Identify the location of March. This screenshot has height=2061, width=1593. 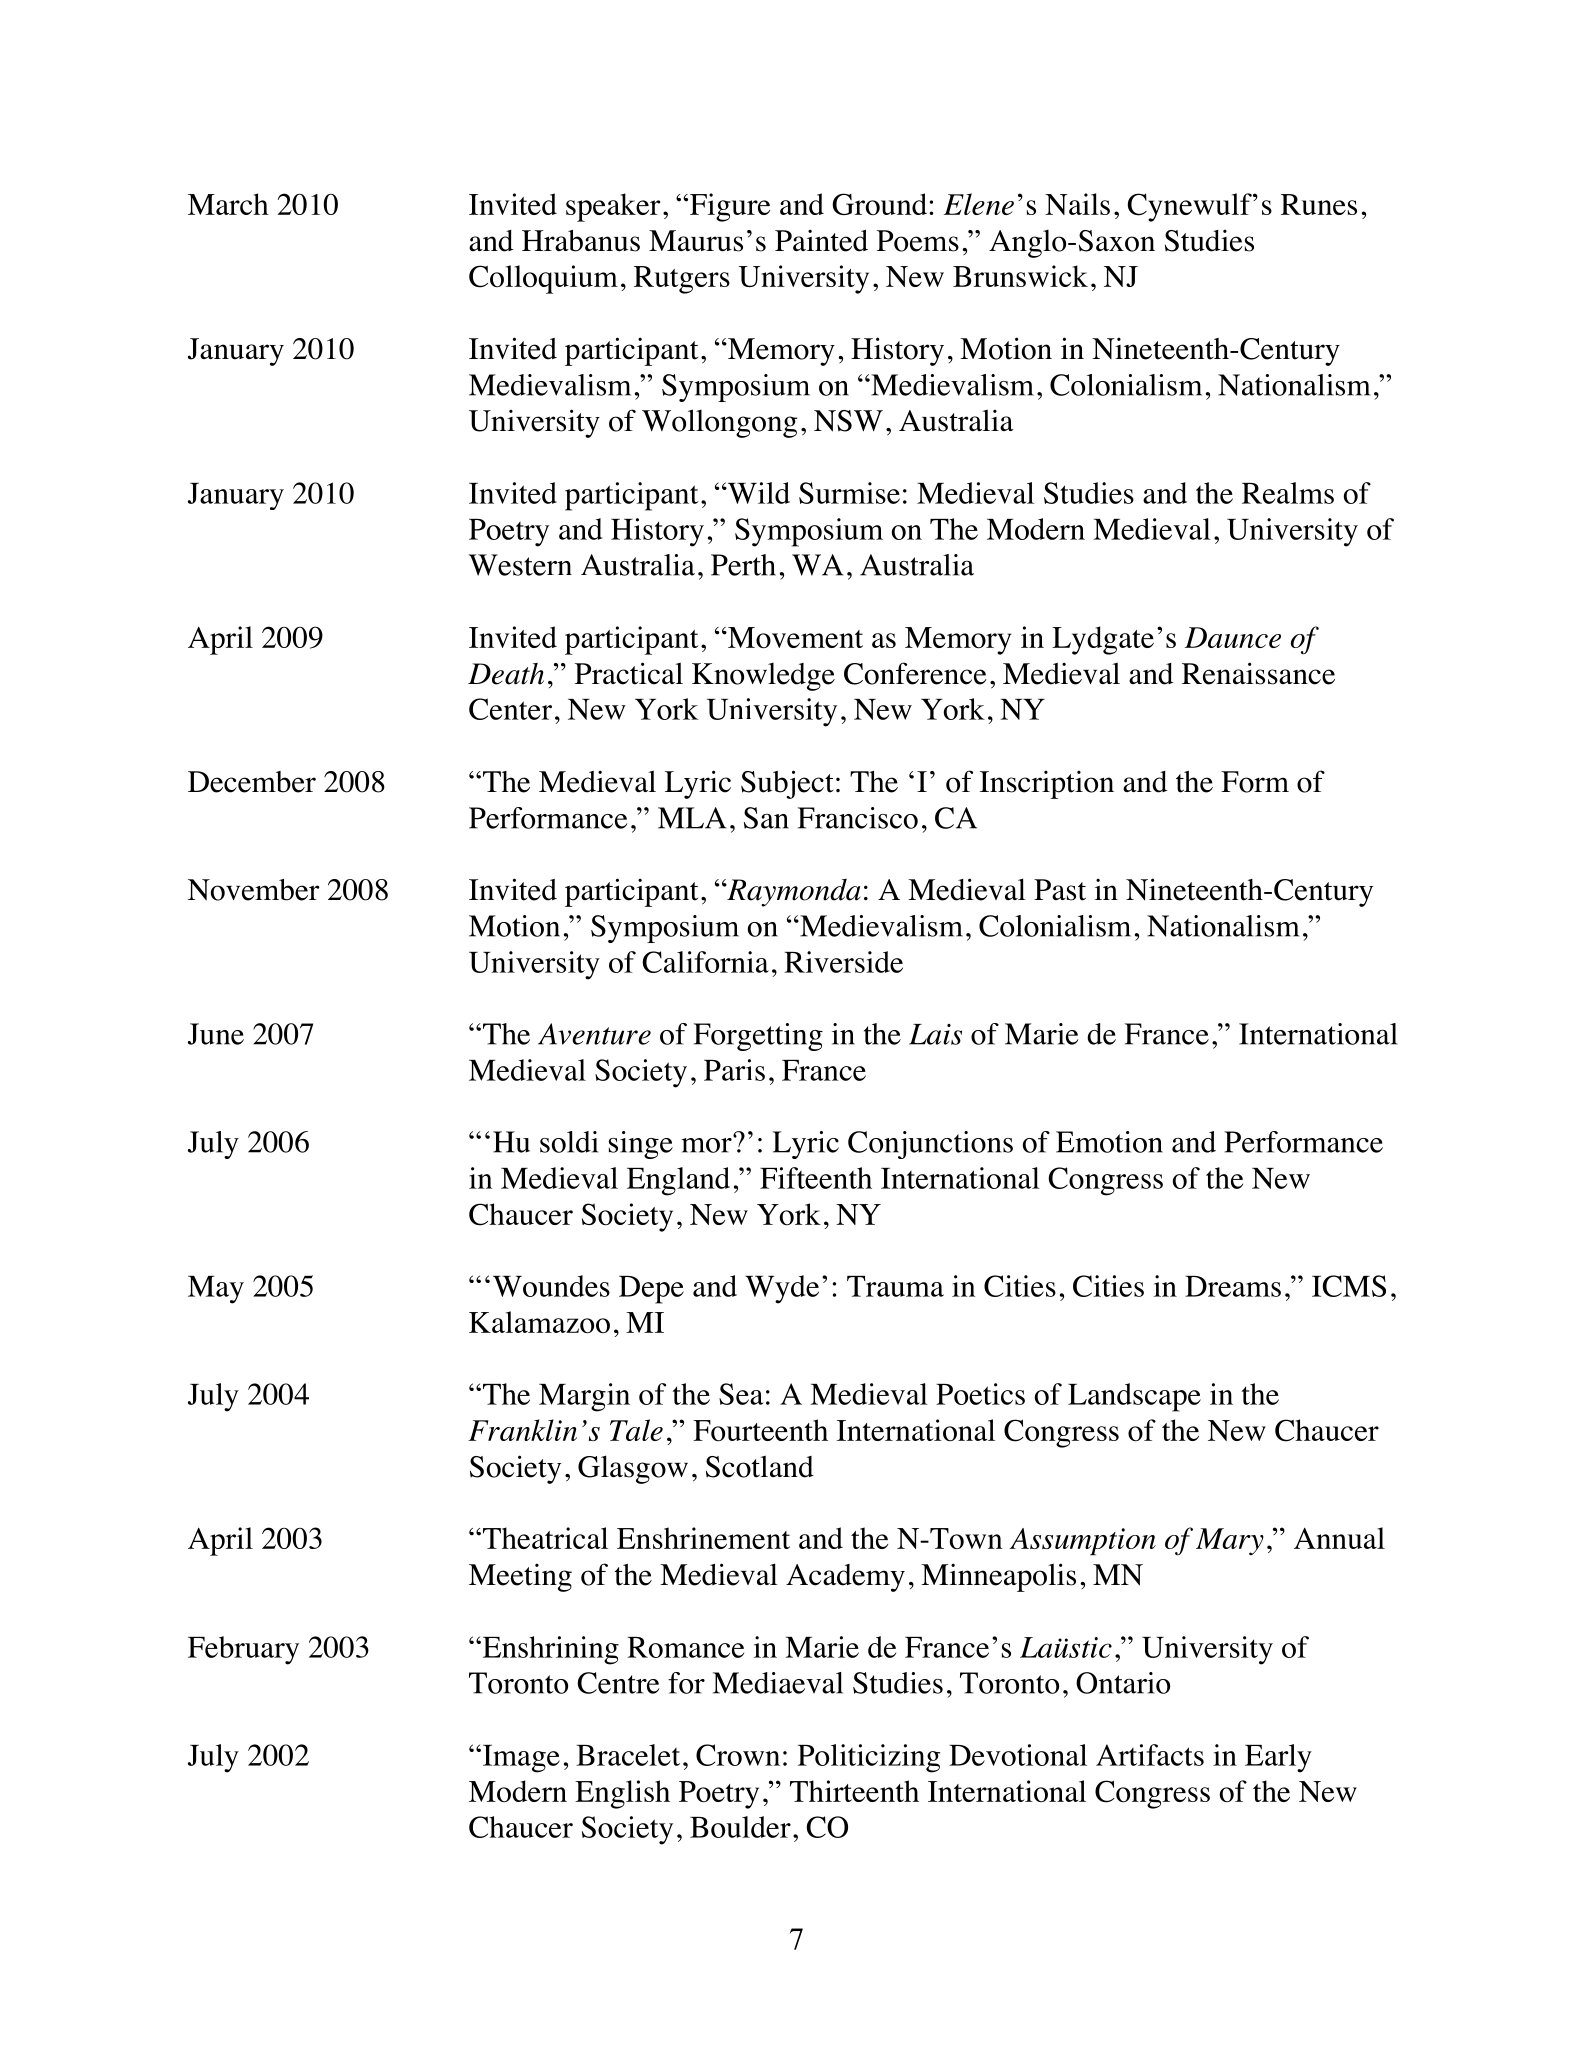
(228, 204).
